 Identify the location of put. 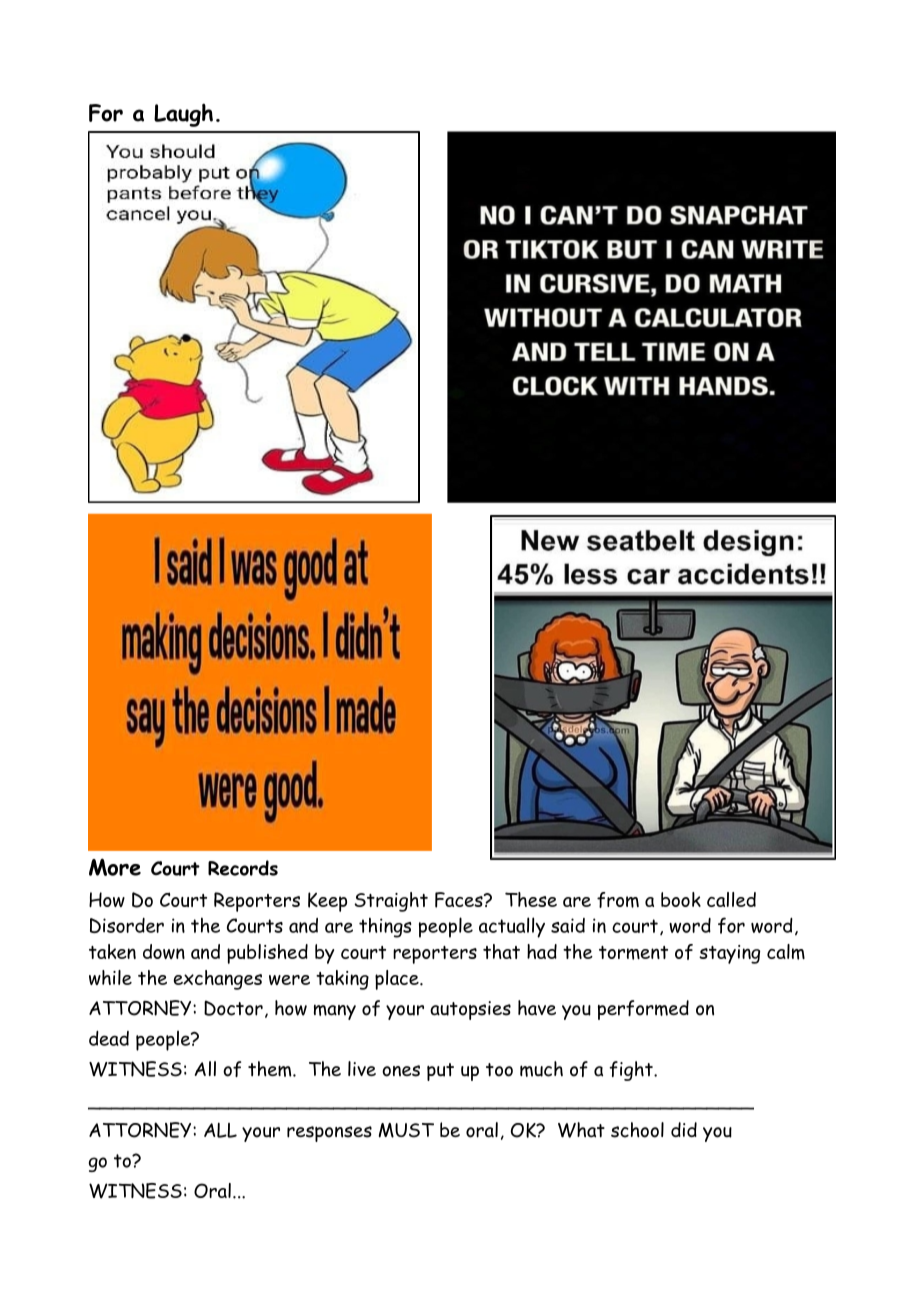
(440, 1072).
